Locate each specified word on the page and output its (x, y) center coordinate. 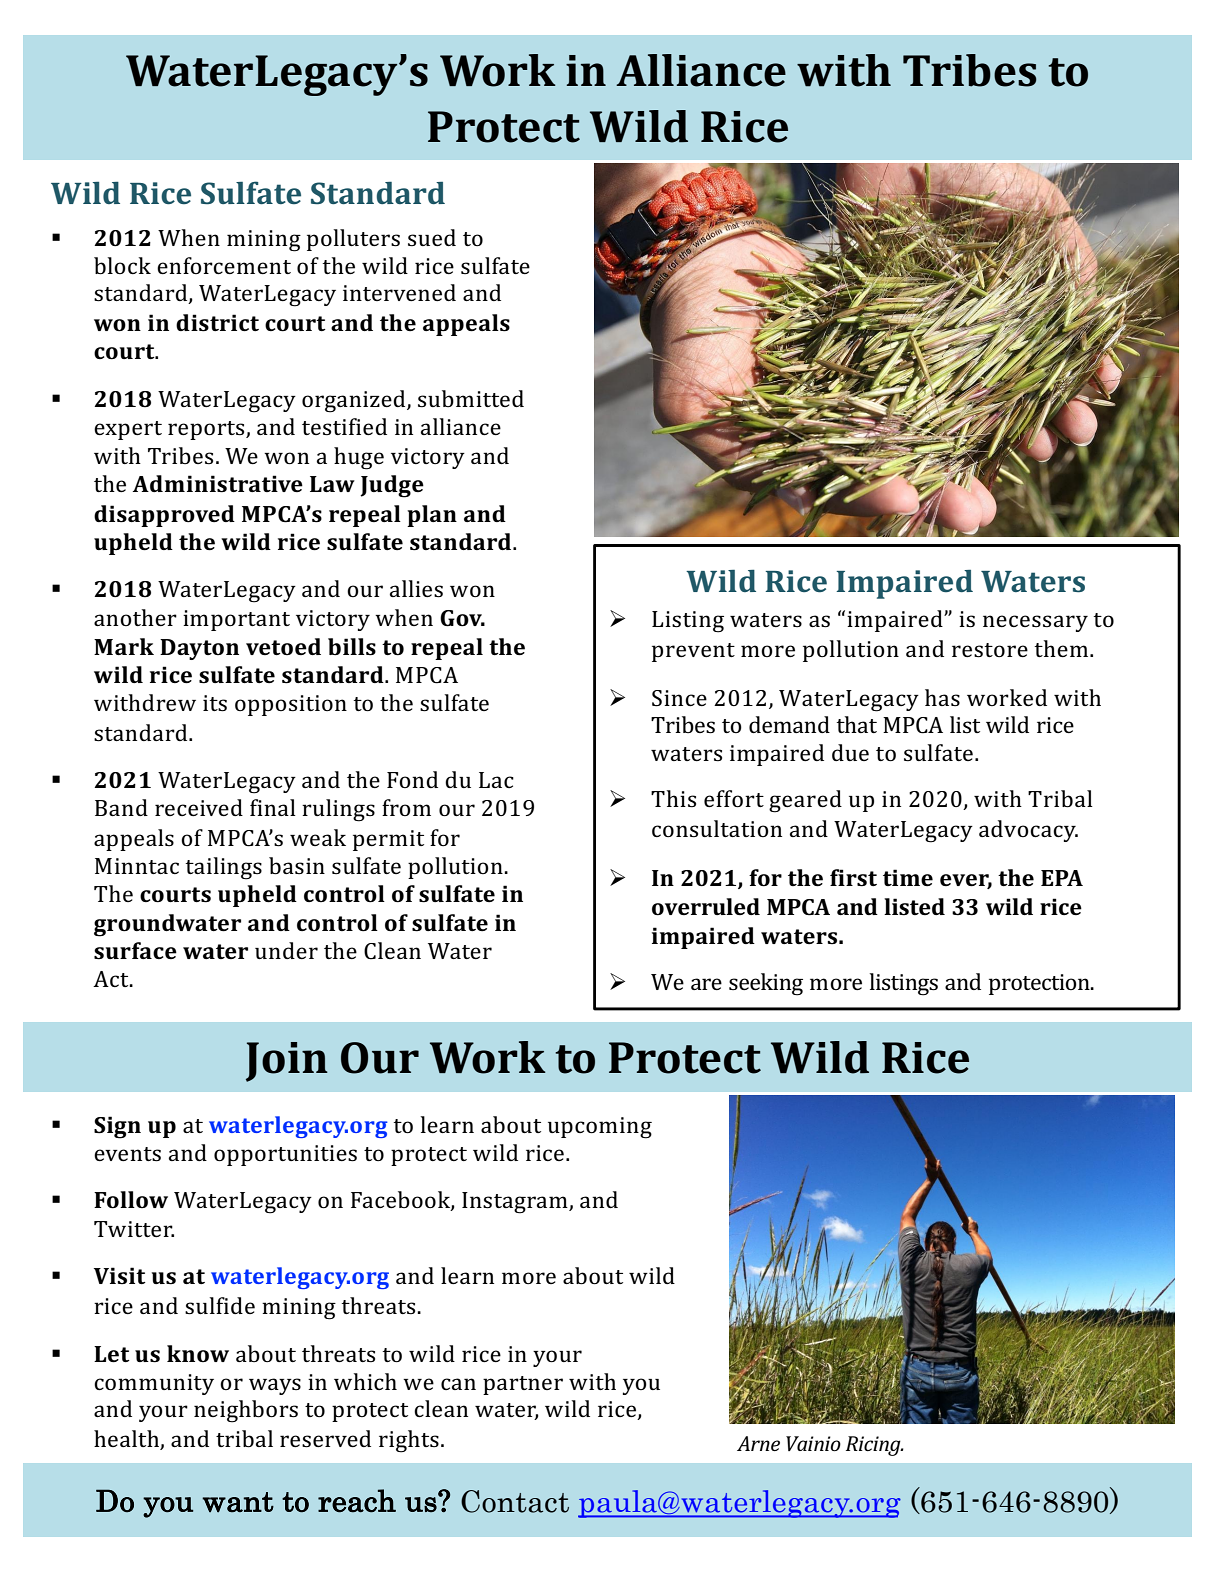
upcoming (600, 1128)
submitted (471, 398)
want (238, 1502)
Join (287, 1062)
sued (432, 237)
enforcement (224, 265)
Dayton (199, 649)
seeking (766, 984)
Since (679, 698)
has (942, 697)
